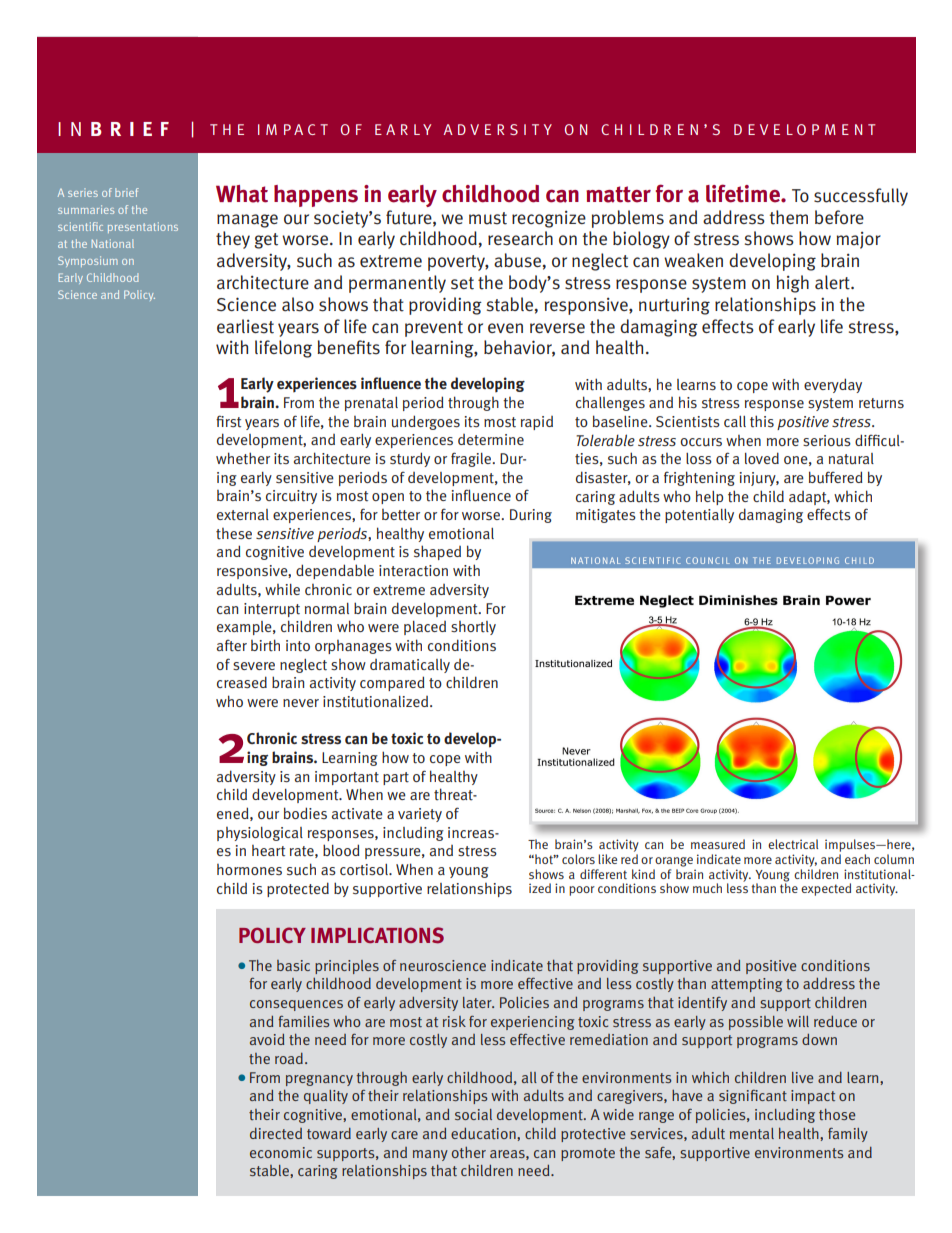  Describe the element at coordinates (531, 516) in the image. I see `During` at that location.
